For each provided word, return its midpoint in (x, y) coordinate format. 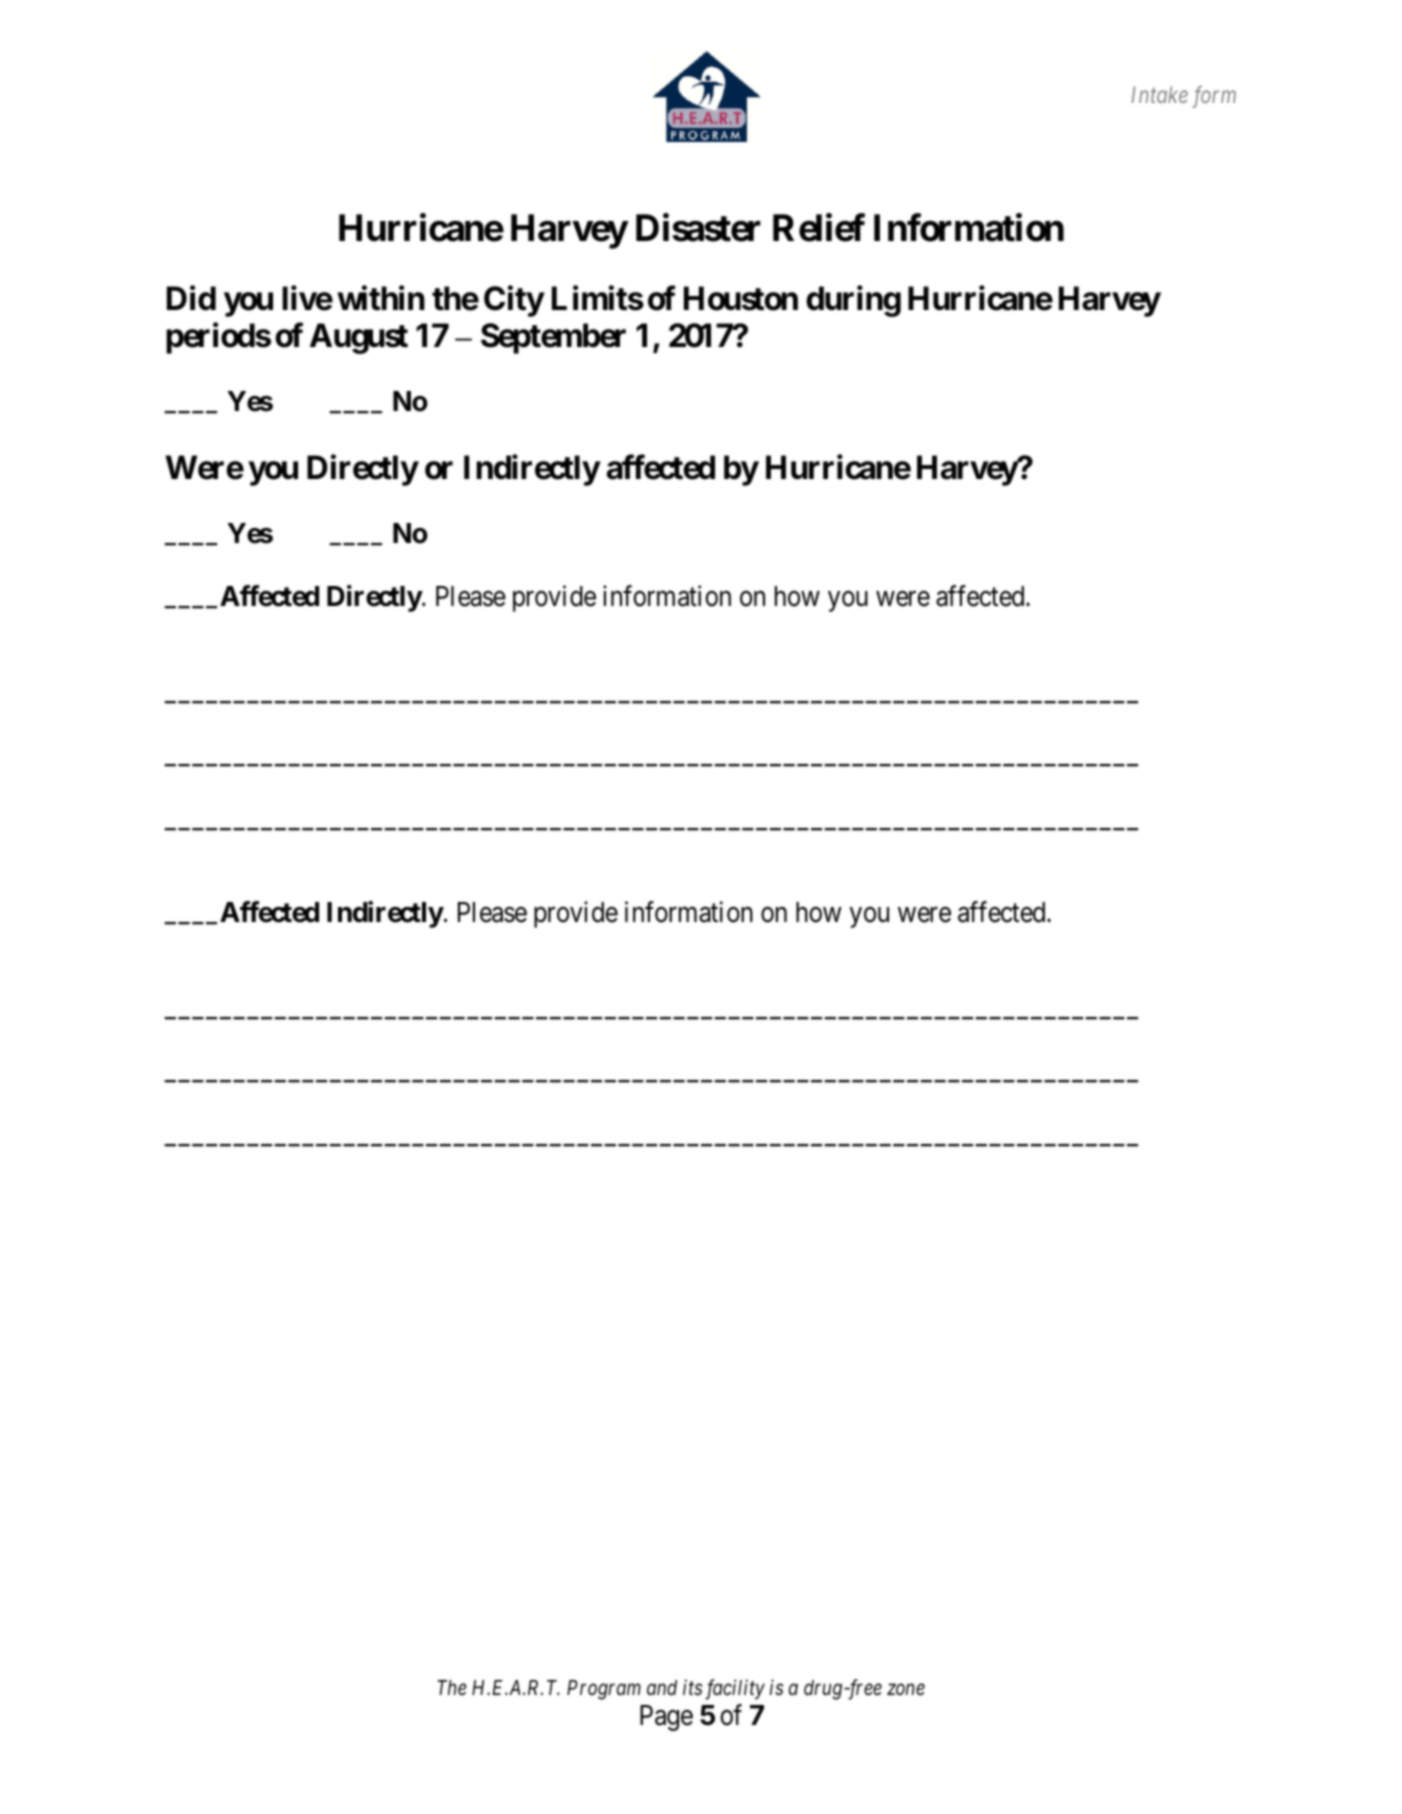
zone (906, 1690)
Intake (1160, 94)
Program (604, 1690)
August (359, 338)
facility (735, 1689)
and (662, 1687)
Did (191, 298)
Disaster (698, 227)
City (514, 301)
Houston (741, 299)
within (381, 298)
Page (666, 1718)
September (553, 338)
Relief (819, 227)
